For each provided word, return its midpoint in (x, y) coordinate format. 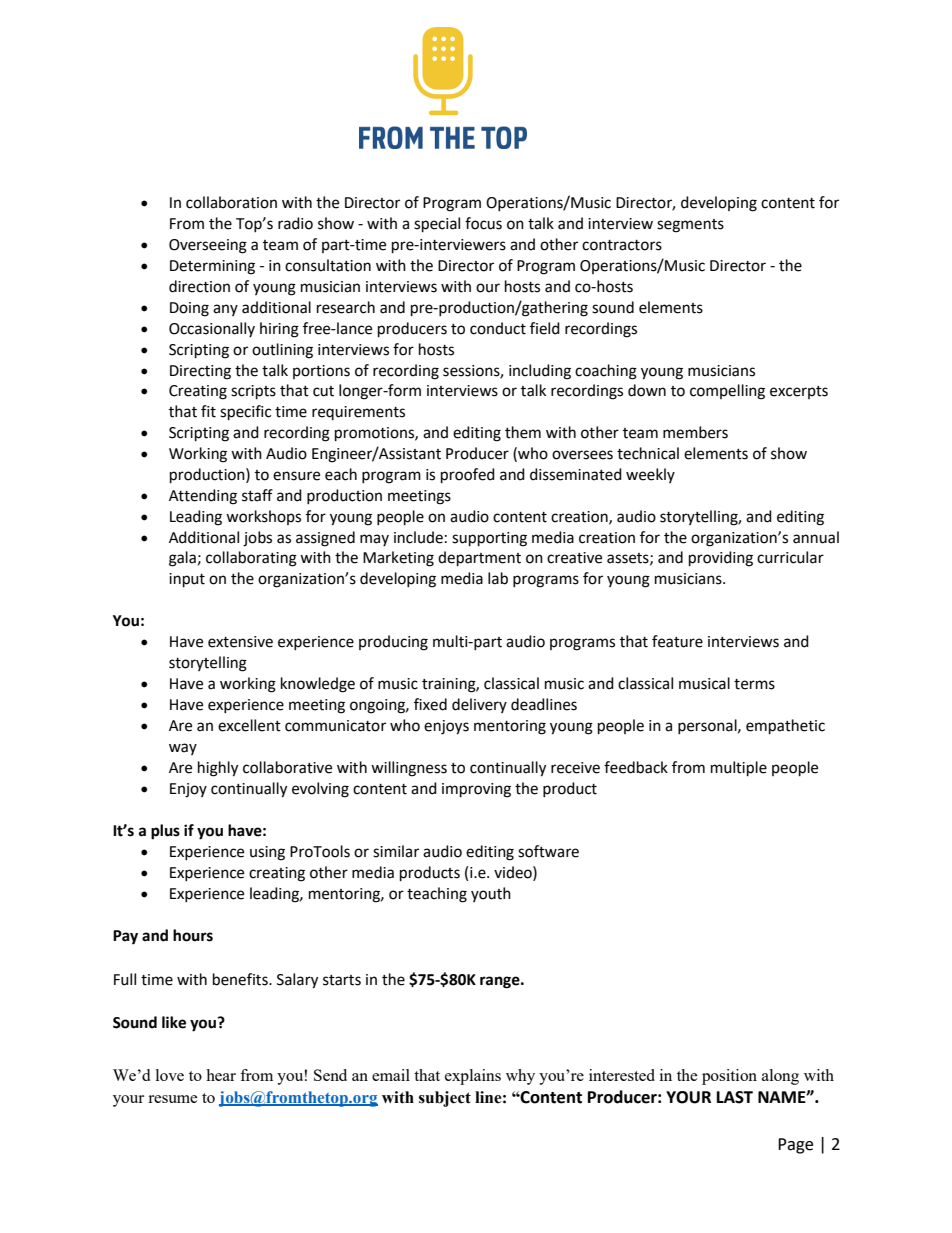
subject (445, 1099)
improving (476, 790)
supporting (489, 539)
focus (483, 223)
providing (721, 559)
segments (690, 226)
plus (165, 832)
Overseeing (208, 246)
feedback (636, 767)
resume (173, 1099)
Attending (203, 497)
